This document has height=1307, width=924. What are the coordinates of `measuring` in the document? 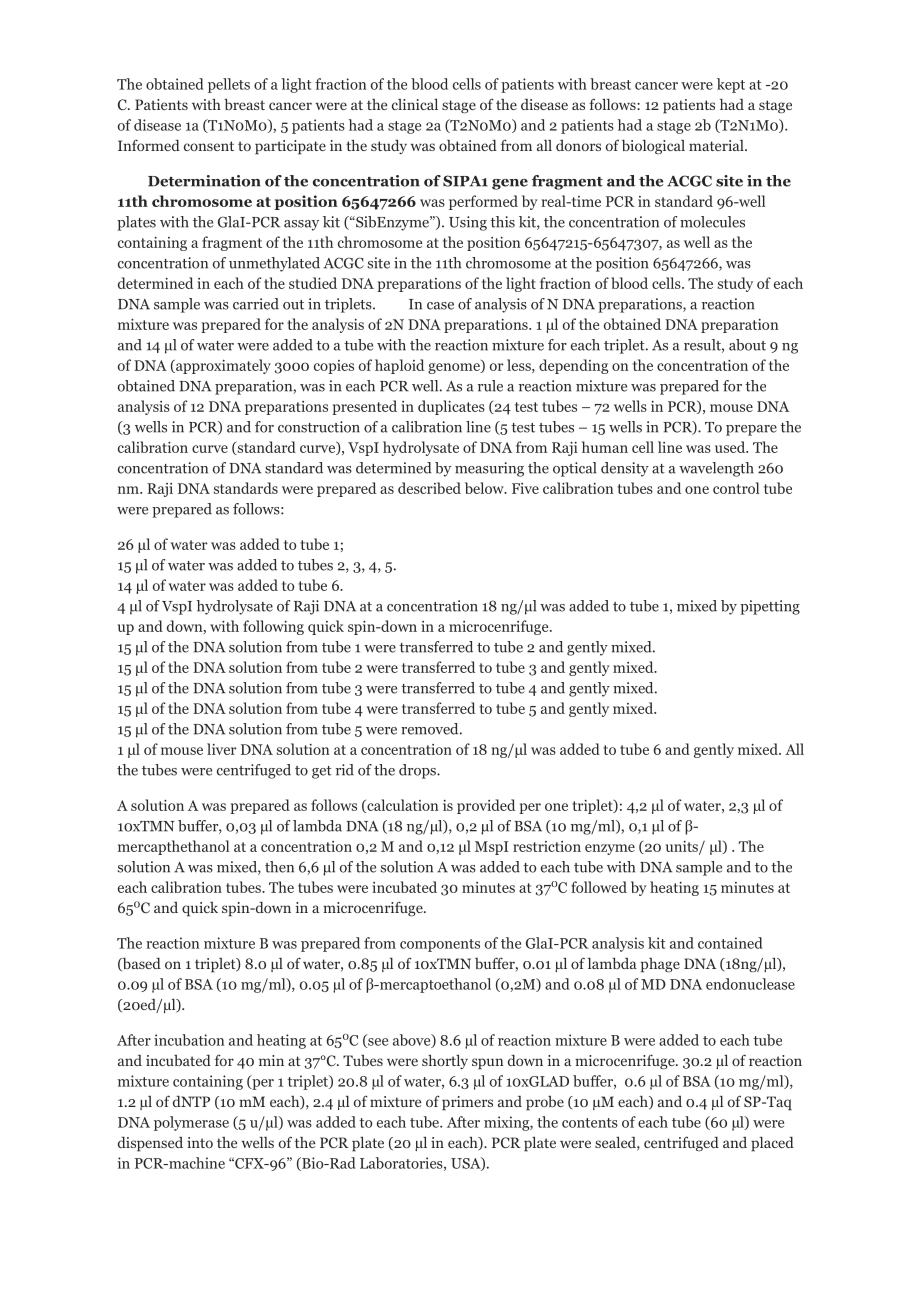 It's located at (489, 469).
